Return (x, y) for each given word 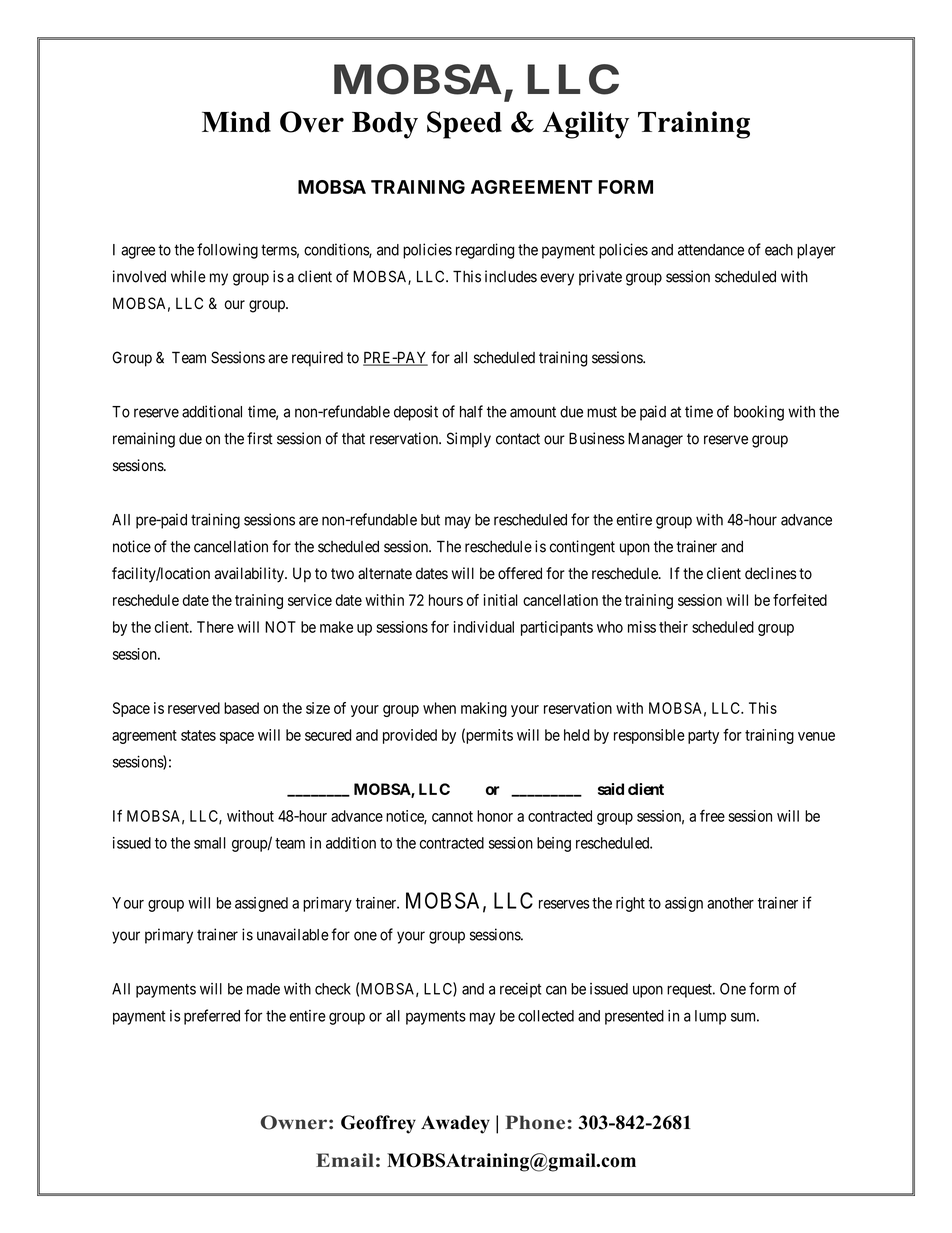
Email (345, 1160)
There (215, 627)
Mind (236, 122)
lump (710, 1017)
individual (484, 627)
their (673, 627)
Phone (536, 1122)
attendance (711, 250)
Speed (464, 125)
